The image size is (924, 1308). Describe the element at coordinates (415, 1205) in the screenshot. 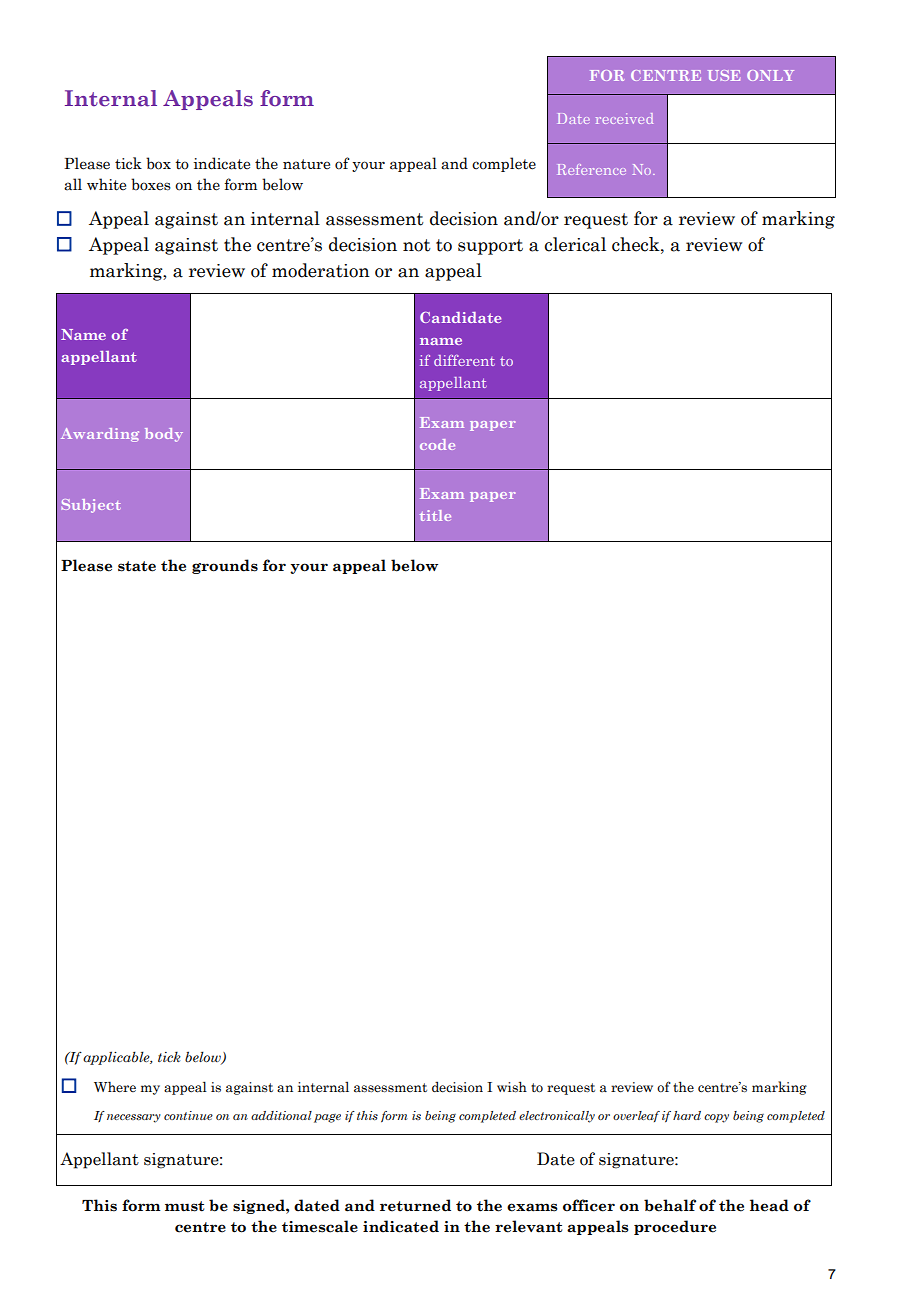

I see `returned` at that location.
